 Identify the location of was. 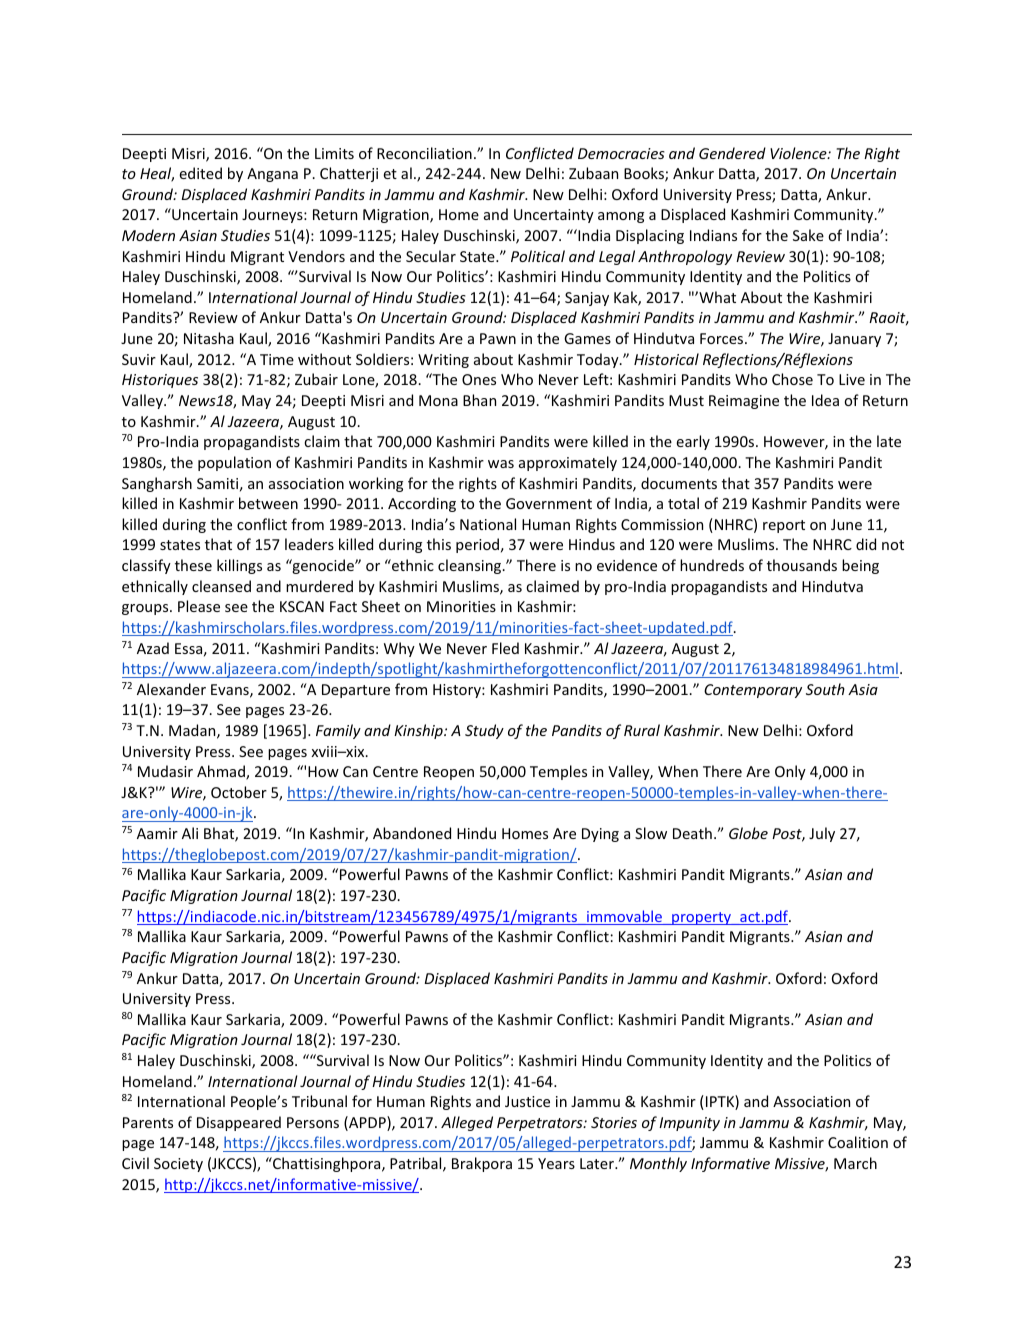
(501, 464).
